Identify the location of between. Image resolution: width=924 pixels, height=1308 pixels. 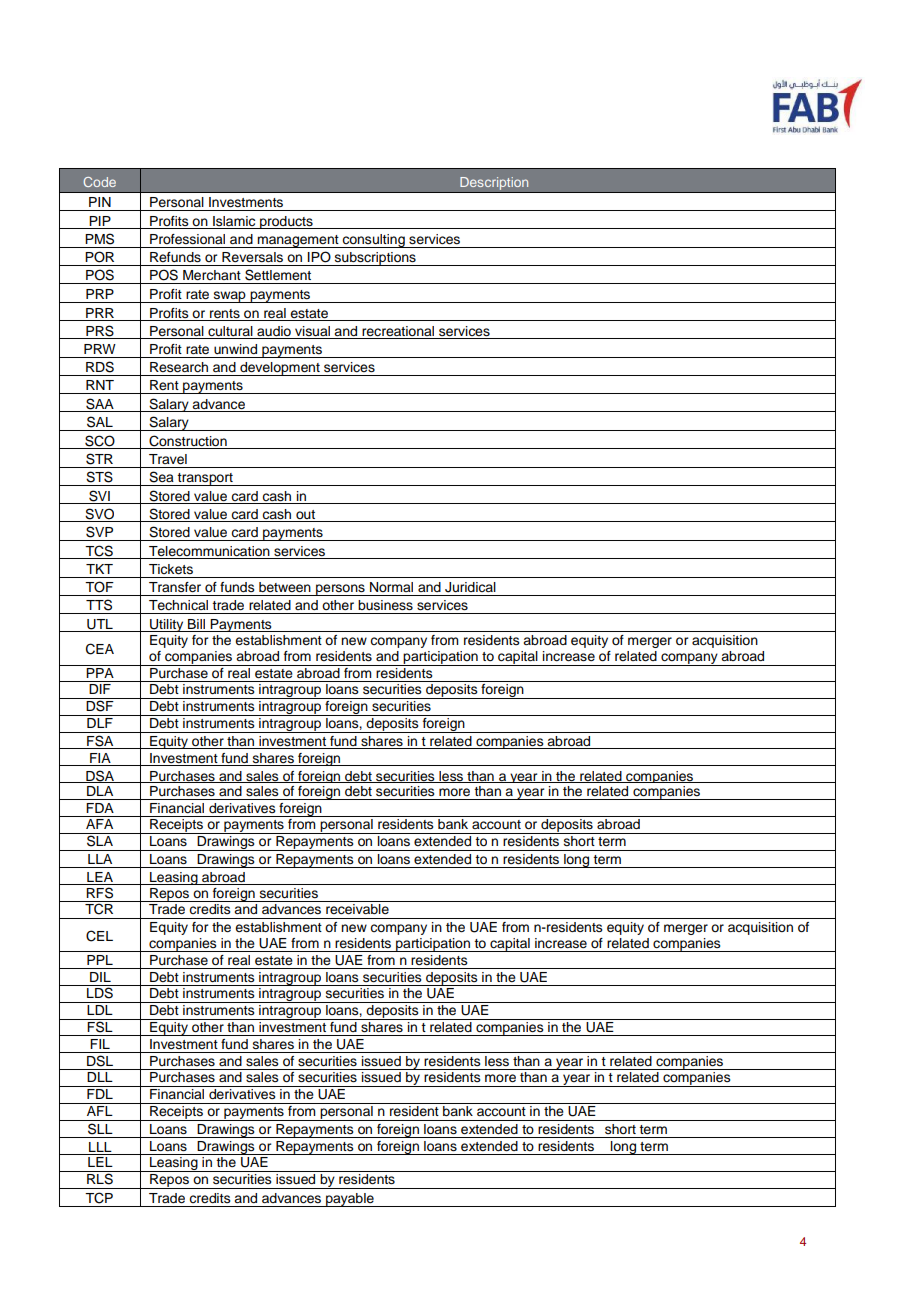
(285, 587).
